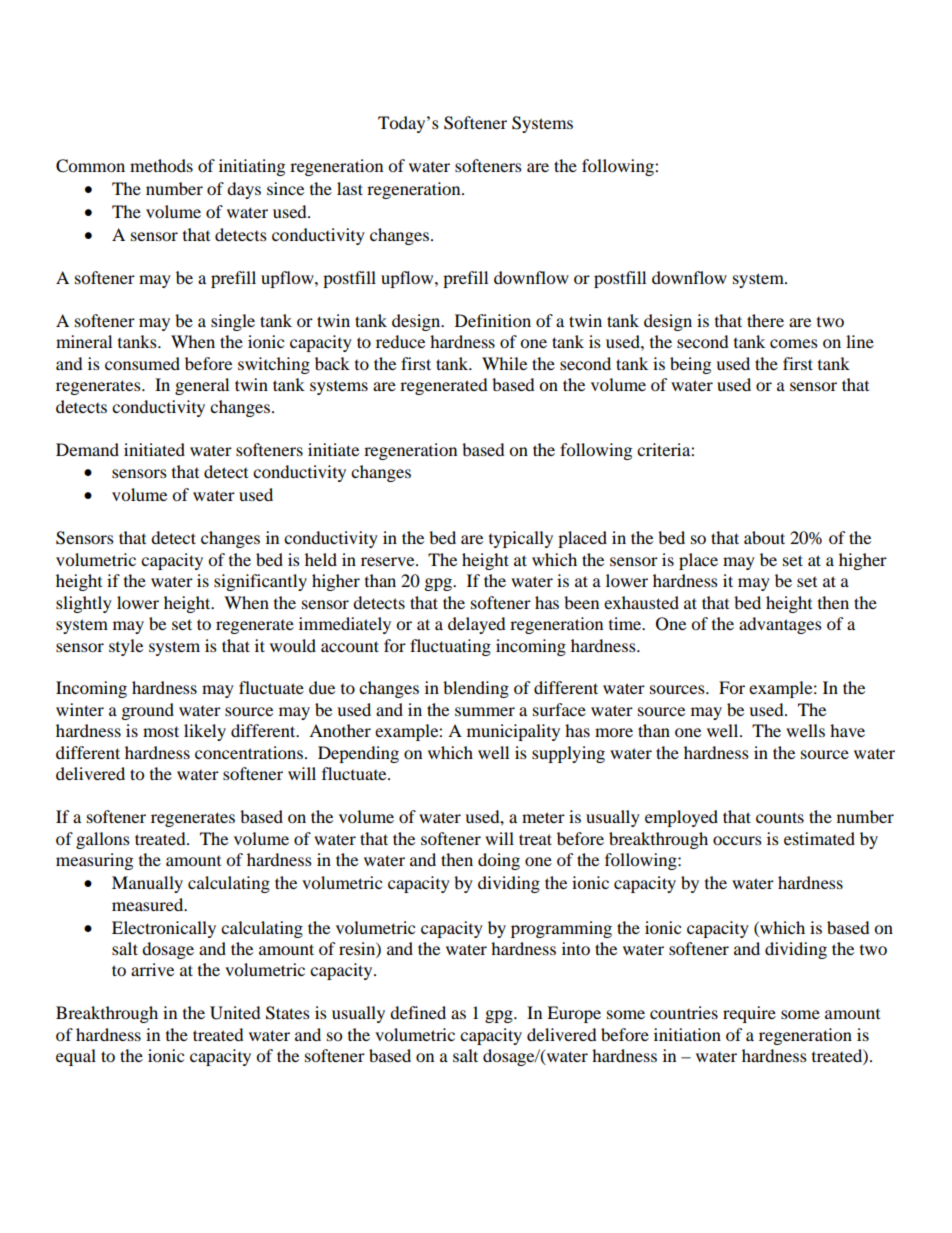 The image size is (952, 1233). What do you see at coordinates (764, 537) in the screenshot?
I see `about` at bounding box center [764, 537].
